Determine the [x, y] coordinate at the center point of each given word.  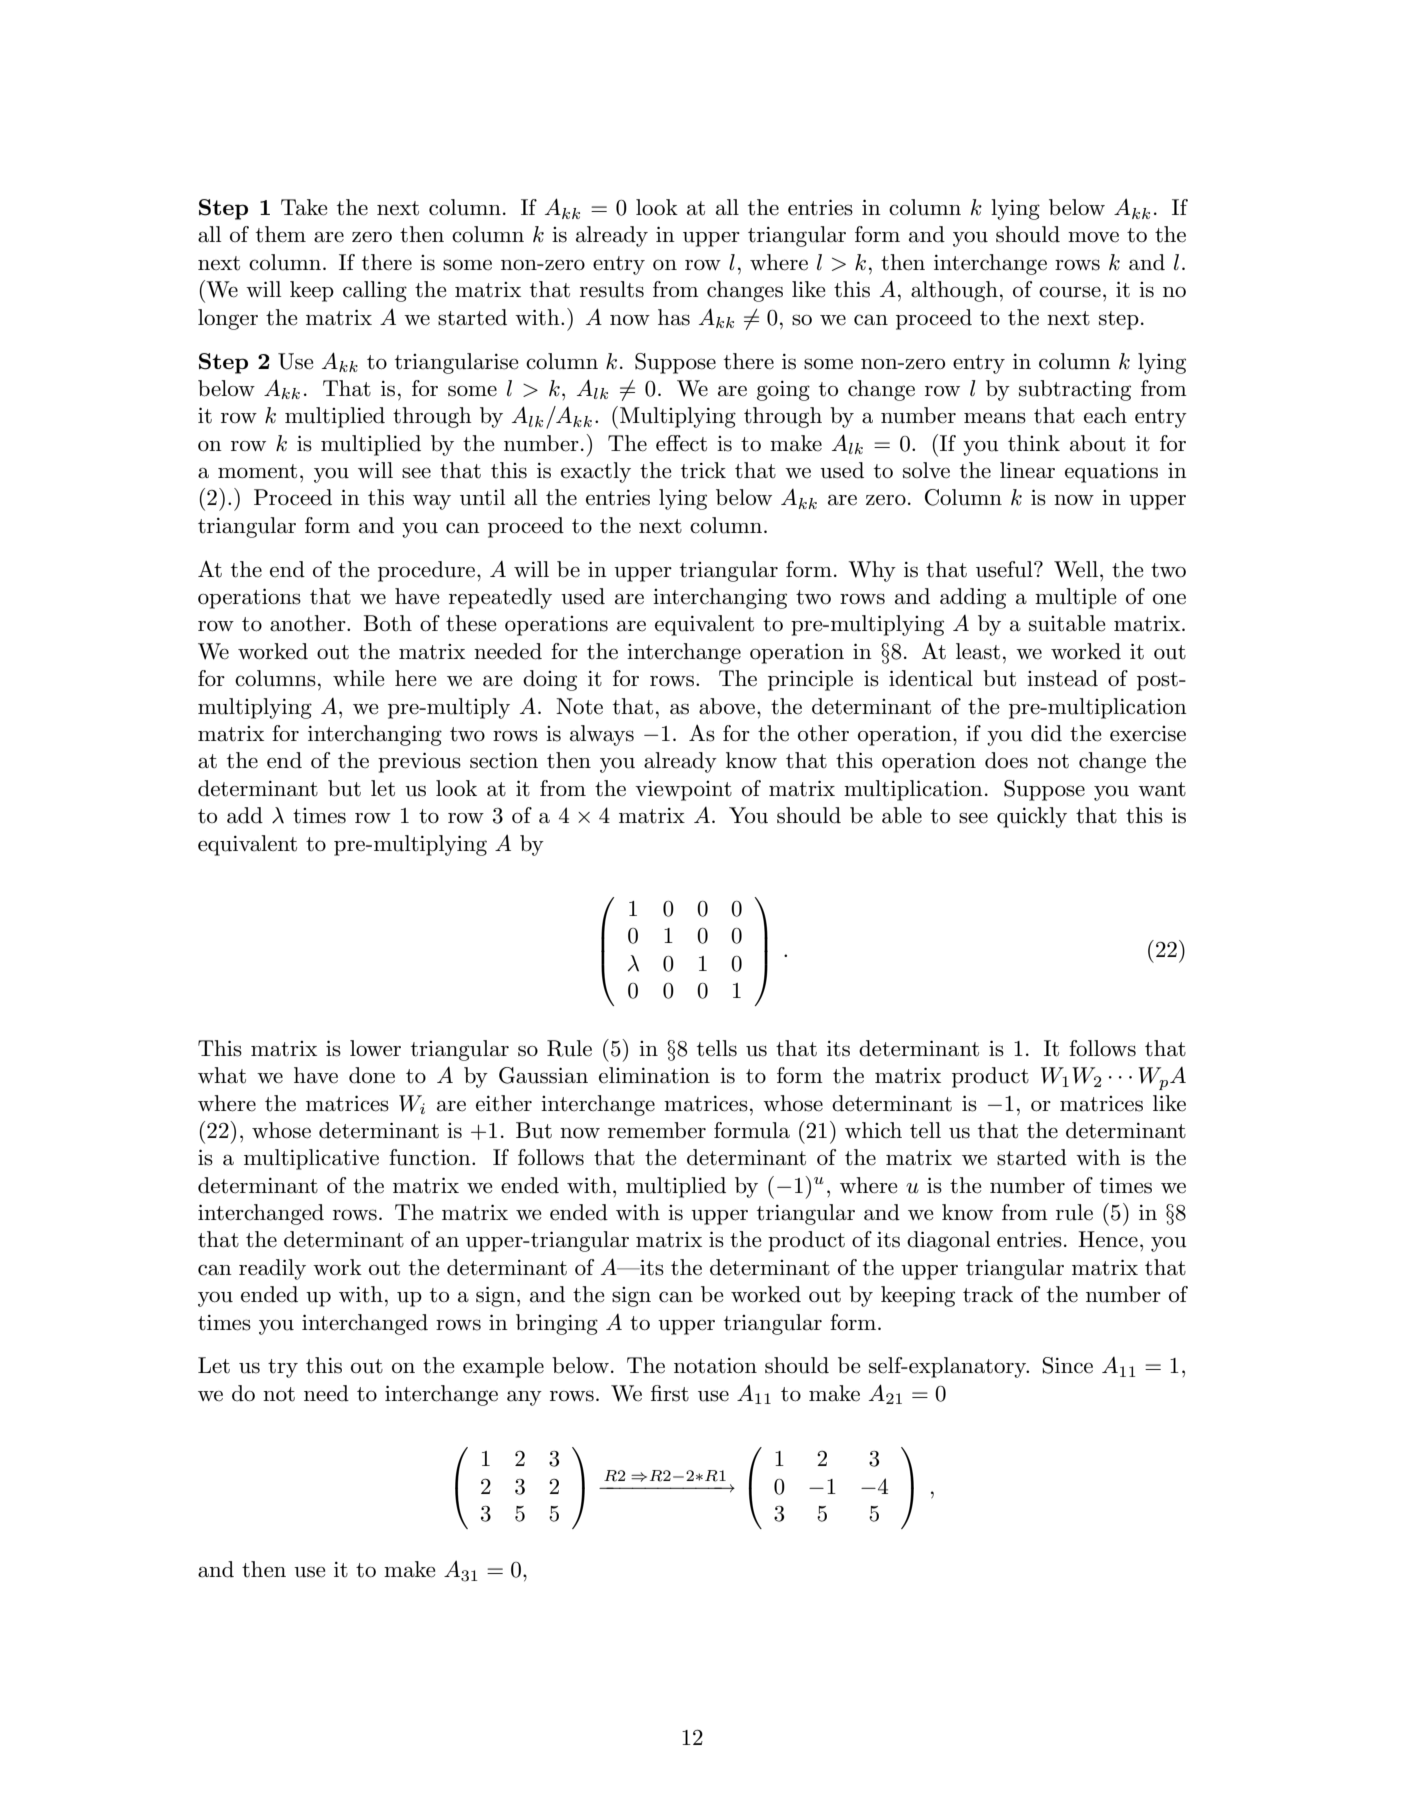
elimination [654, 1075]
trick [703, 470]
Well [1076, 569]
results [612, 289]
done [372, 1075]
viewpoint [683, 791]
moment [257, 471]
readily [272, 1269]
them [281, 234]
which [873, 1130]
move [1093, 237]
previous [419, 762]
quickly [1032, 817]
